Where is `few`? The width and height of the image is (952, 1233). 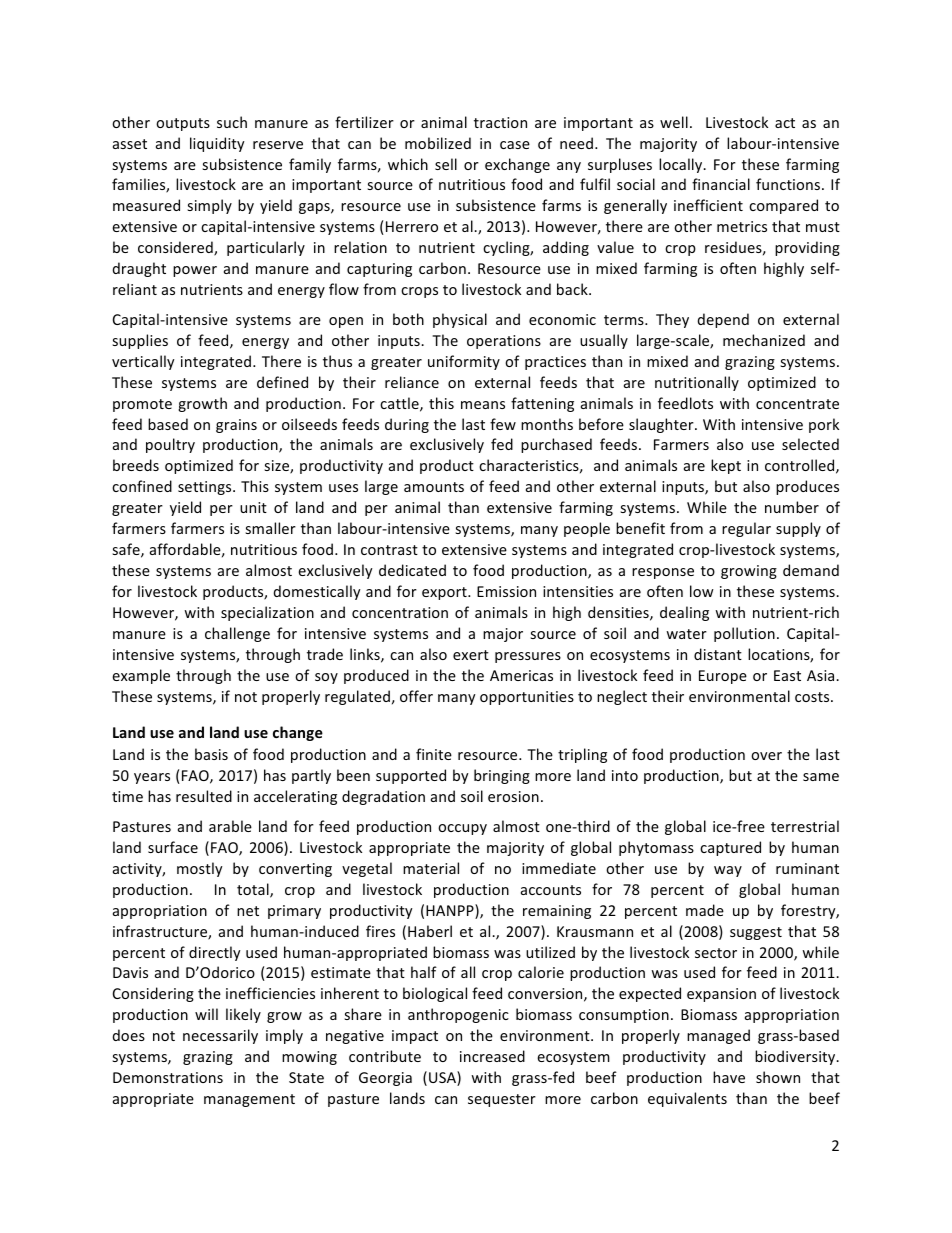
few is located at coordinates (503, 424).
